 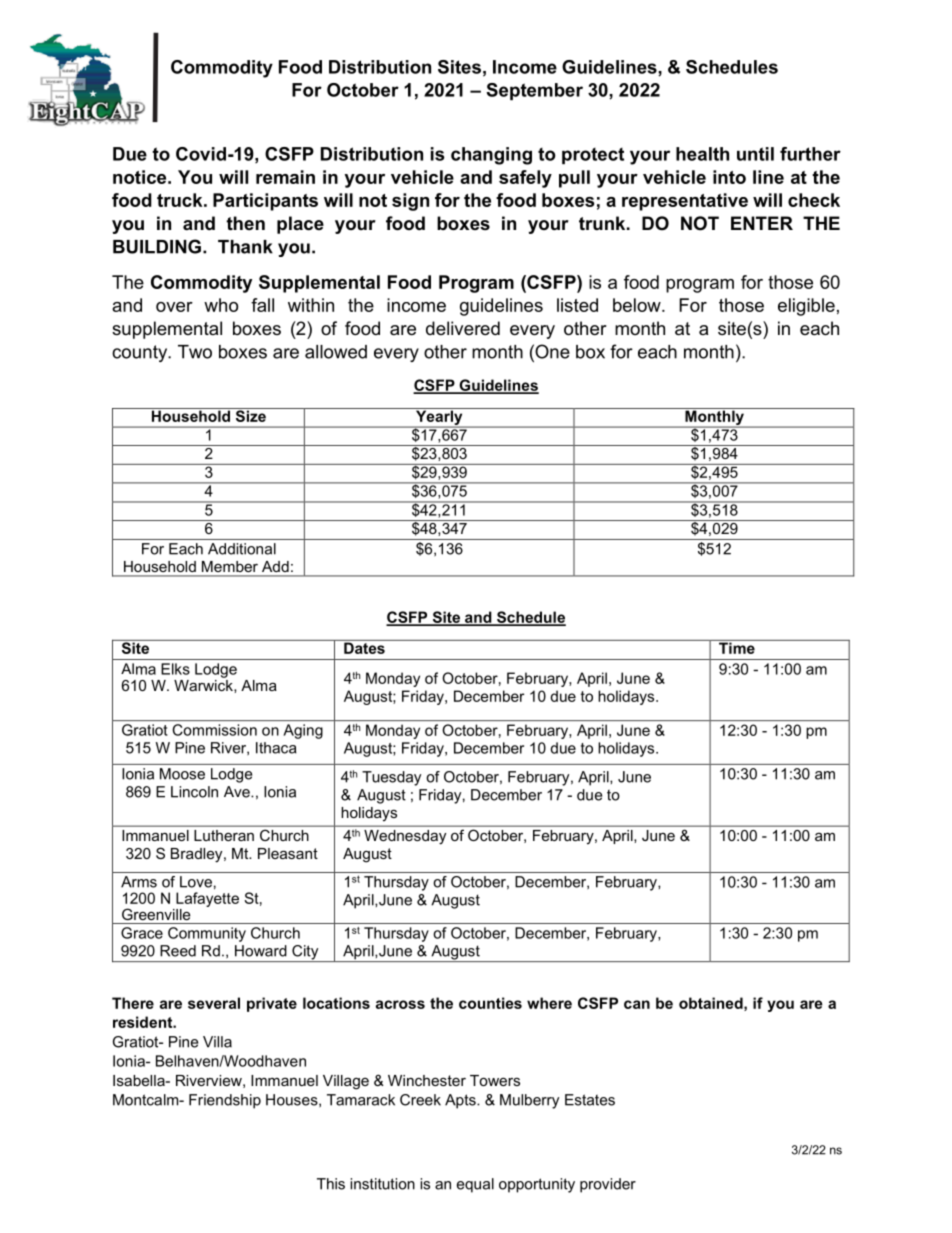 What do you see at coordinates (250, 415) in the screenshot?
I see `Size` at bounding box center [250, 415].
